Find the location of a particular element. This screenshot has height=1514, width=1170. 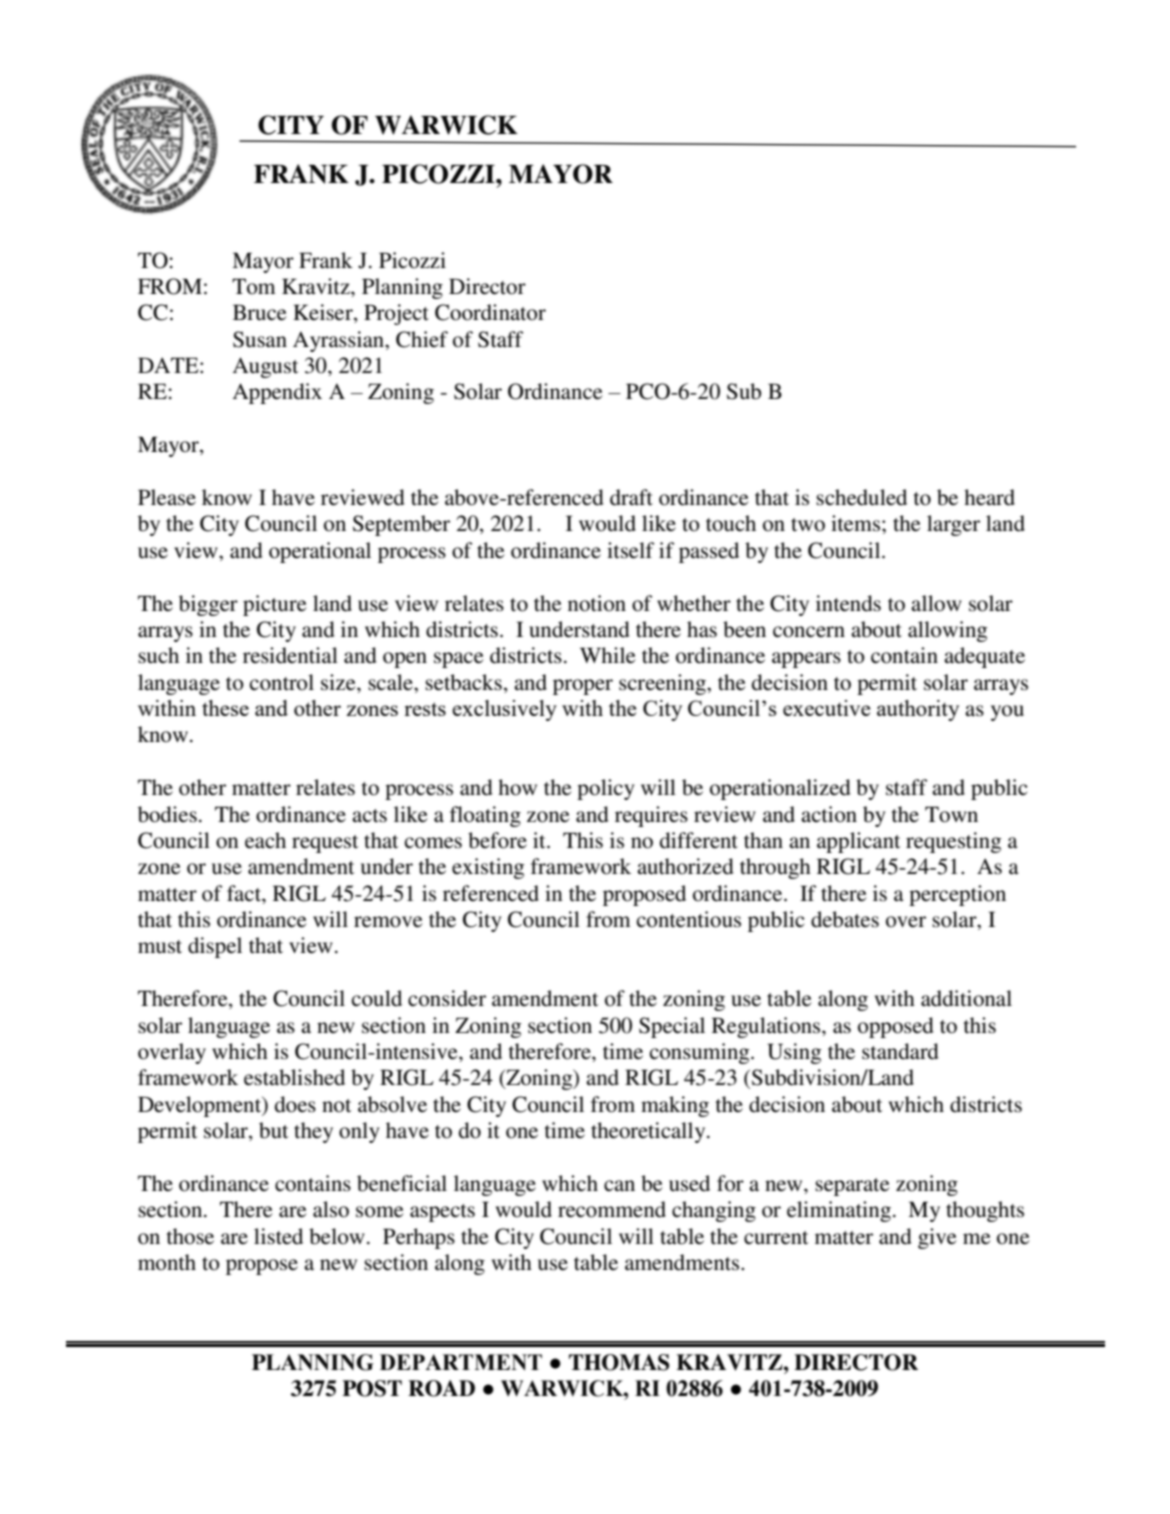

theoretically is located at coordinates (649, 1132).
